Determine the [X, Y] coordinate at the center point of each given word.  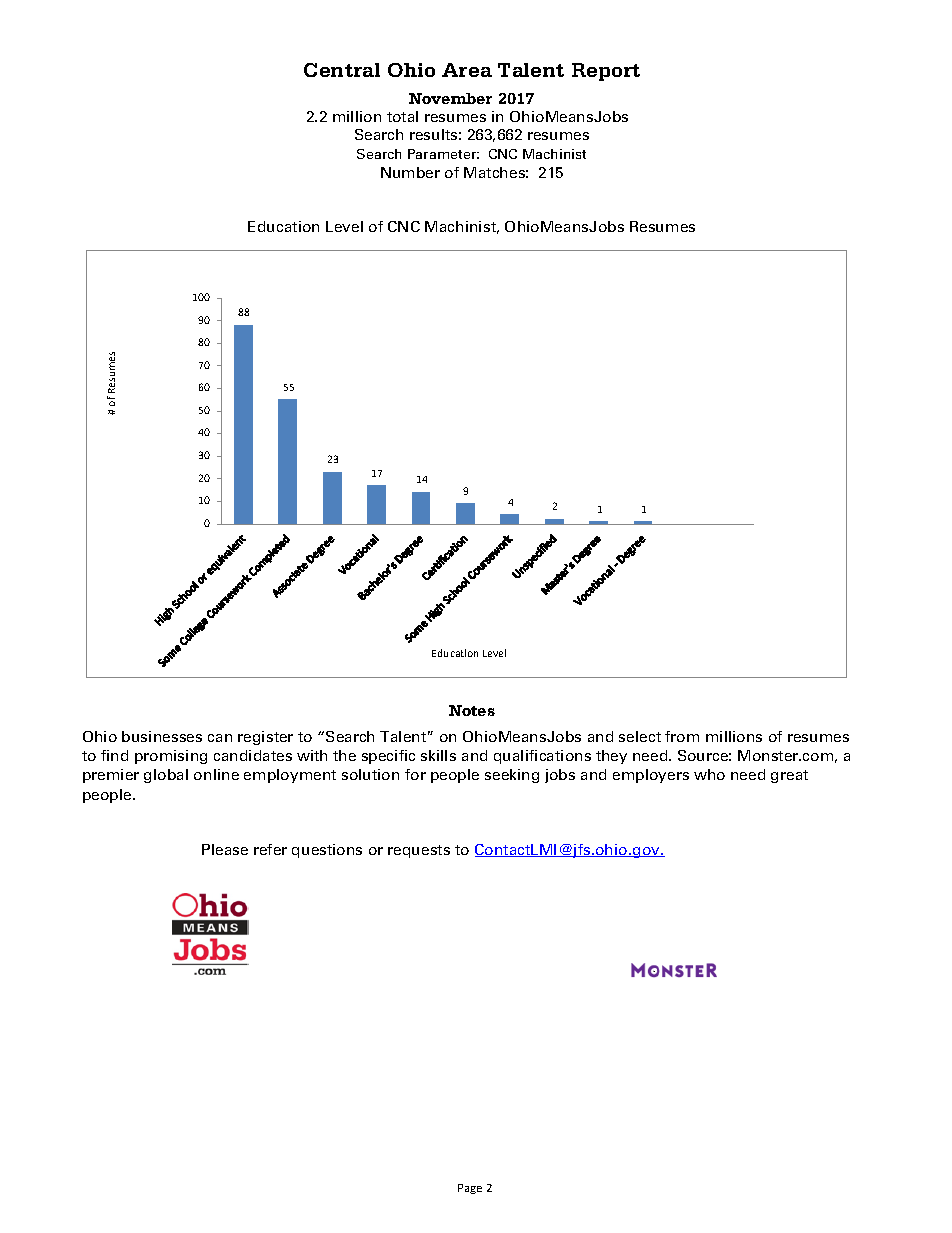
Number [410, 172]
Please [225, 849]
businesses [162, 736]
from [682, 736]
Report [606, 72]
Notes [472, 710]
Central [342, 70]
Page [470, 1189]
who [709, 774]
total [402, 116]
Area [467, 70]
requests [419, 851]
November [450, 98]
